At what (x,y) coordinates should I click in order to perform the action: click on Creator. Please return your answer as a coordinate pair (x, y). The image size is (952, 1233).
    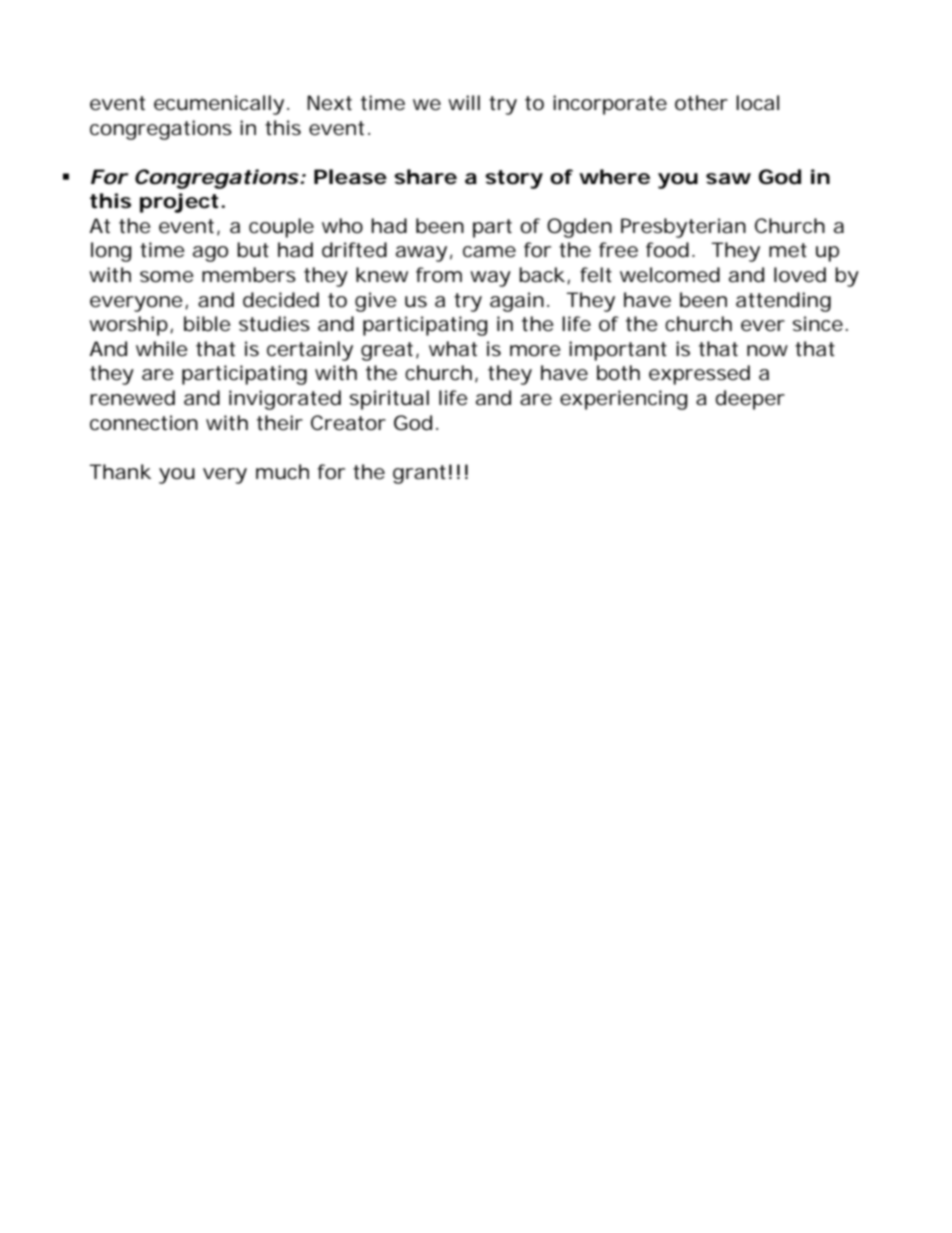
    Looking at the image, I should click on (348, 423).
